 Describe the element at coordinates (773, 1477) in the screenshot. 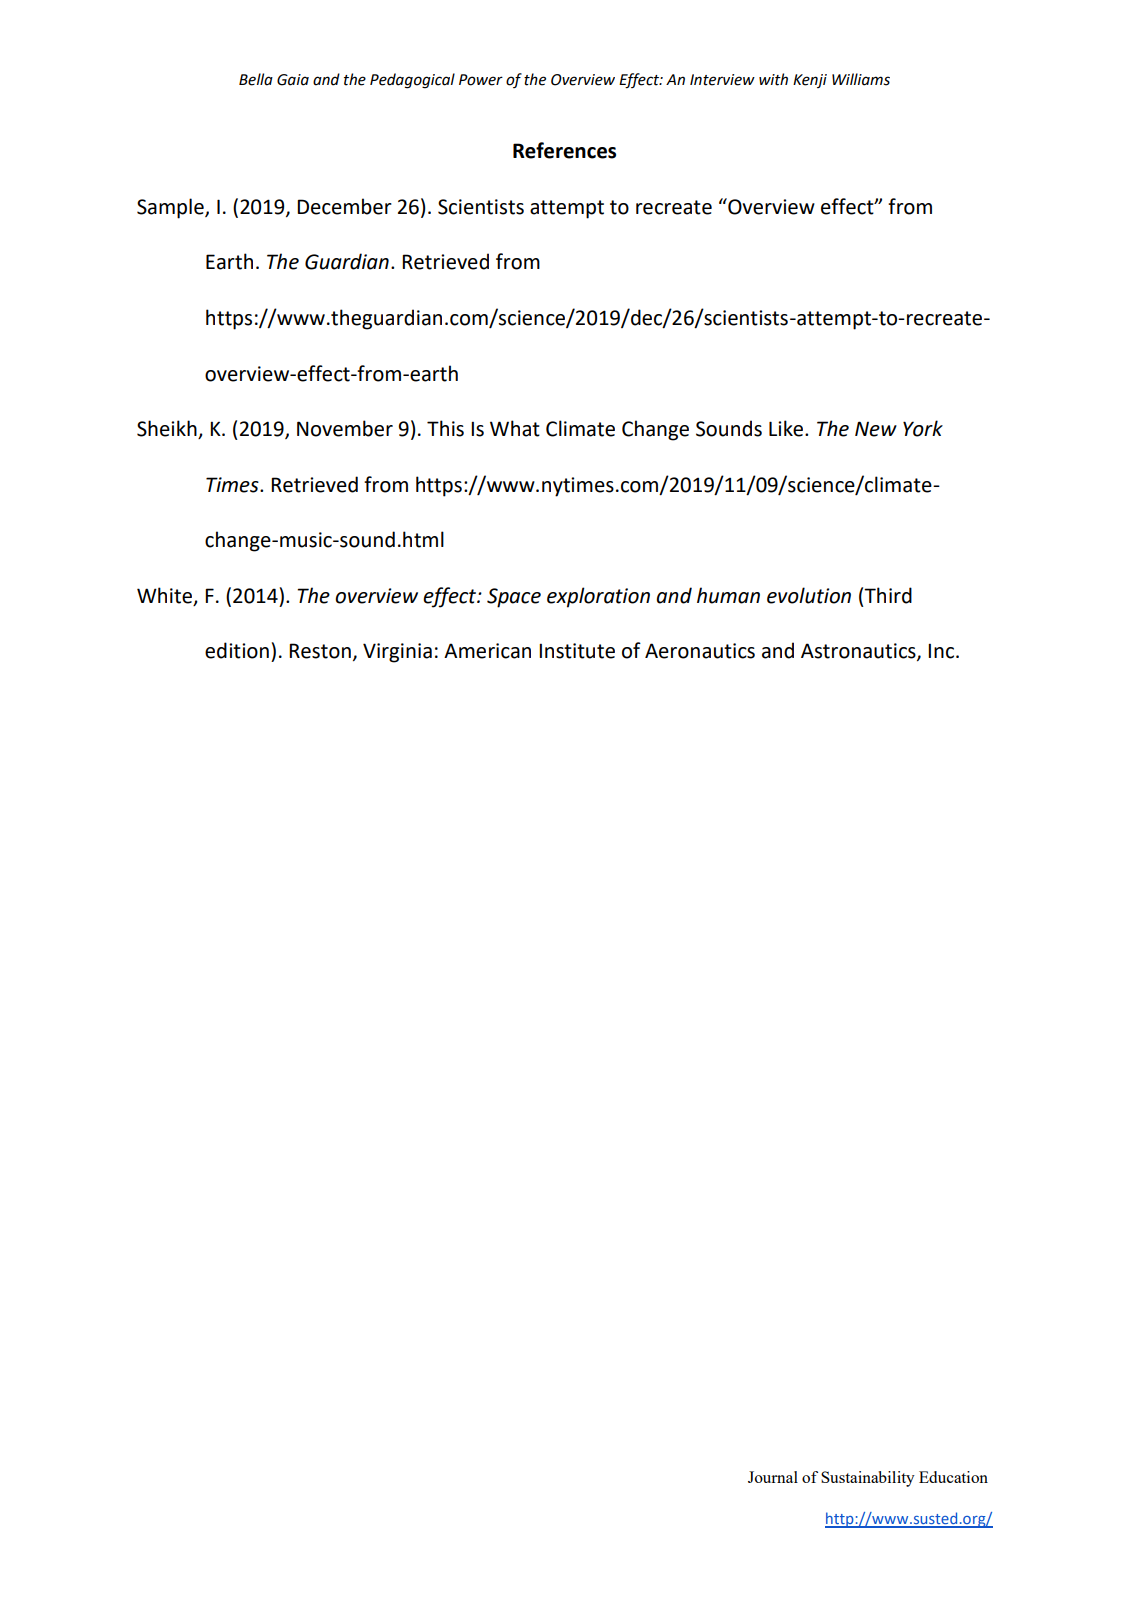

I see `Journal` at that location.
